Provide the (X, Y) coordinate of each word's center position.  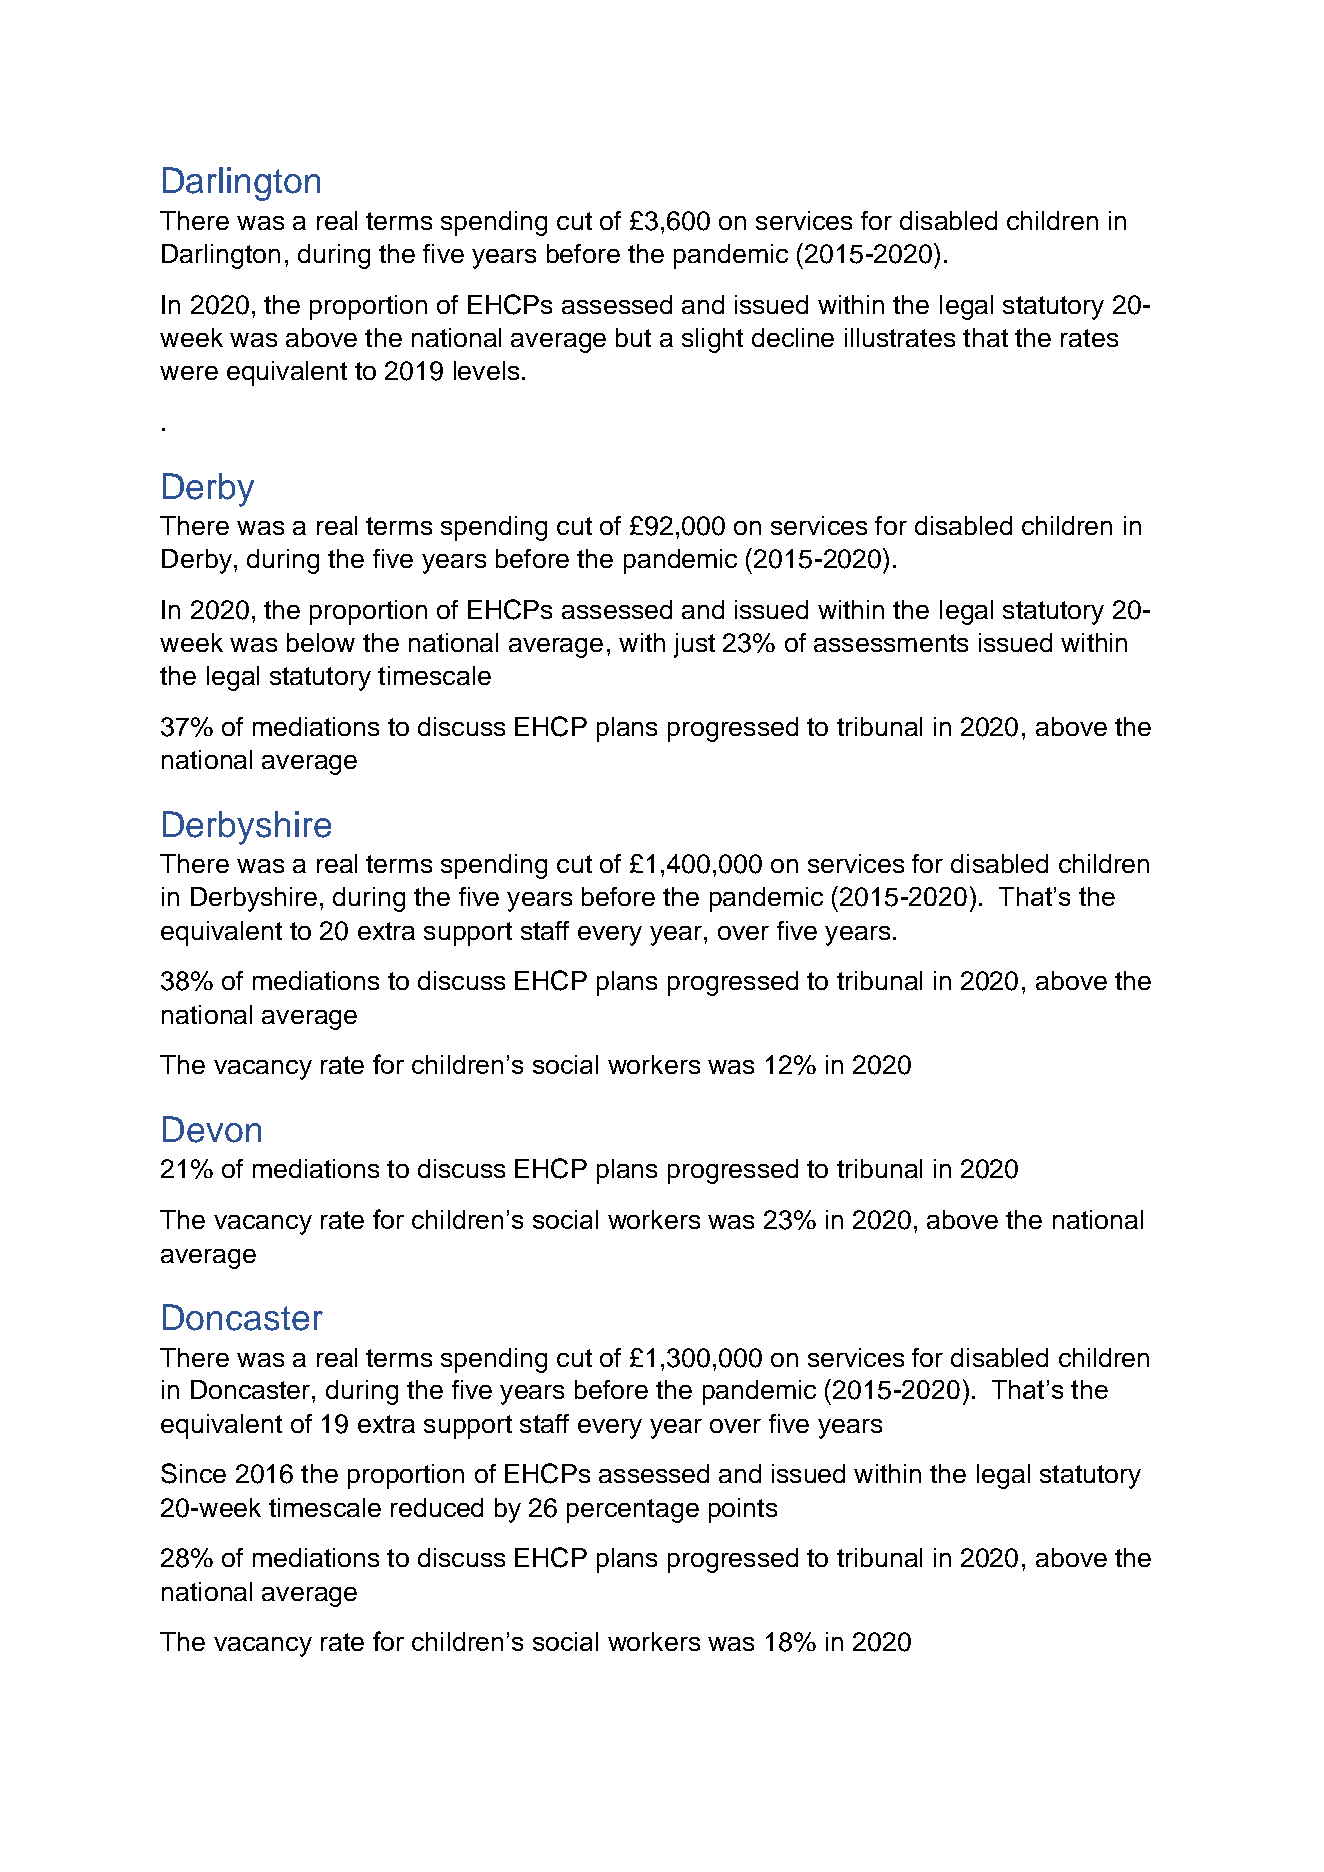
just (694, 645)
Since (193, 1473)
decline (793, 337)
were (189, 373)
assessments (891, 643)
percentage (633, 1511)
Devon (212, 1129)
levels (486, 370)
